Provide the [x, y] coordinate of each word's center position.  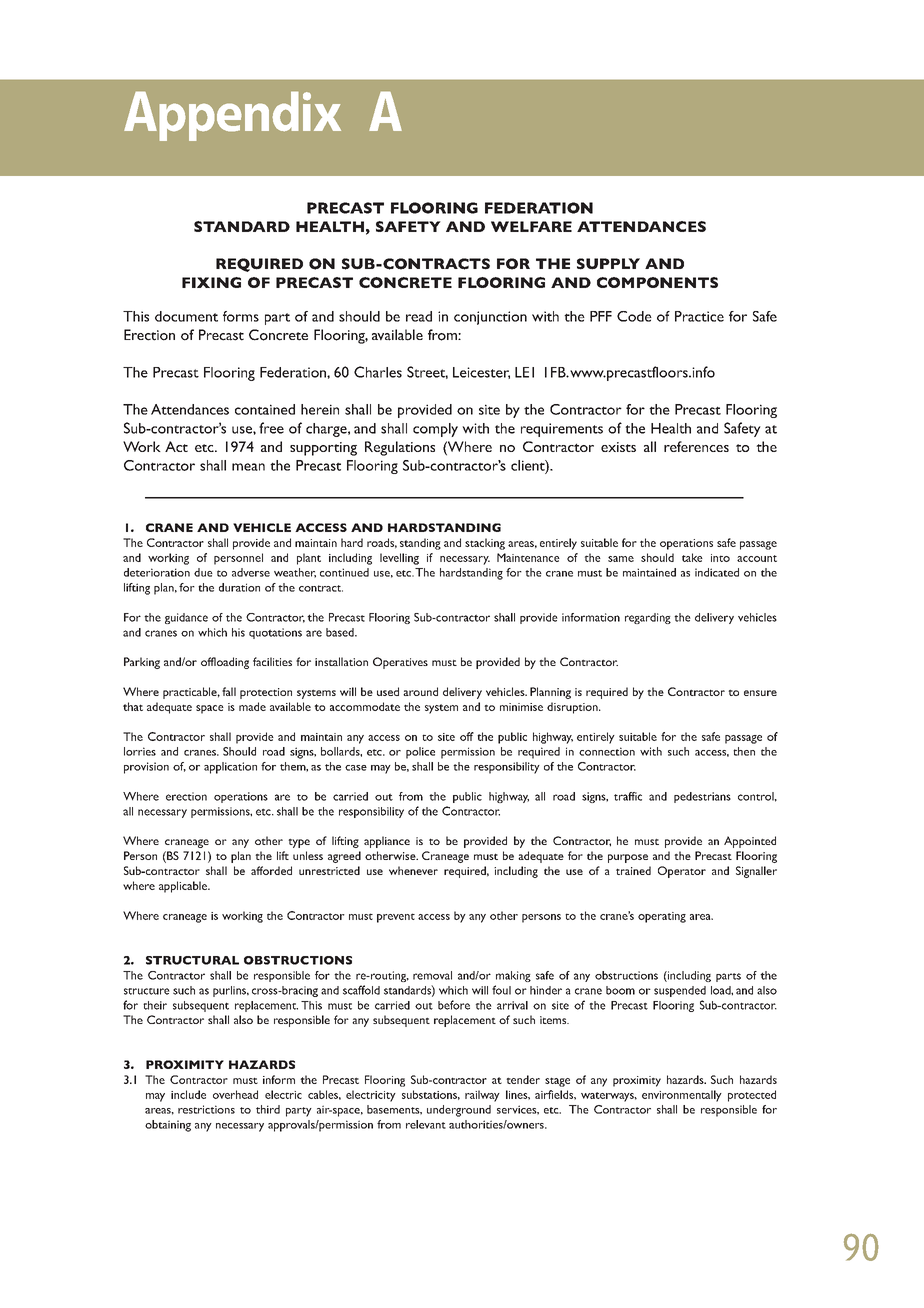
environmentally [682, 1096]
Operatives [400, 663]
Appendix [232, 116]
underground [459, 1111]
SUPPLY [608, 264]
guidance [186, 618]
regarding [648, 618]
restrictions [206, 1109]
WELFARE [531, 226]
